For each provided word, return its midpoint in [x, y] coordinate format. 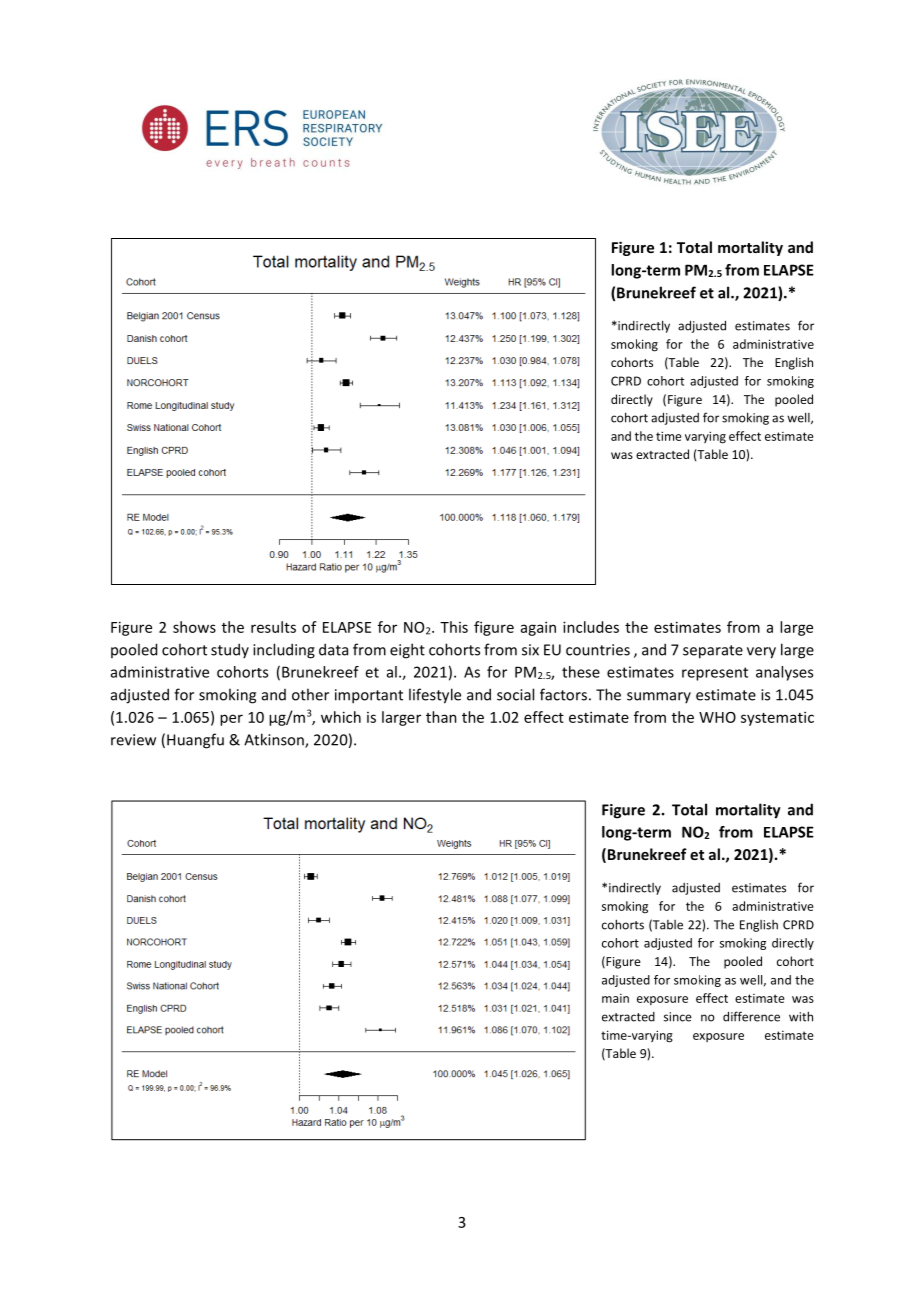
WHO [717, 717]
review [133, 740]
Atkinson [275, 740]
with [801, 1016]
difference [751, 1016]
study [230, 650]
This [454, 627]
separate [713, 652]
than [441, 717]
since [678, 1017]
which [341, 717]
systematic [777, 718]
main [615, 998]
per [231, 720]
